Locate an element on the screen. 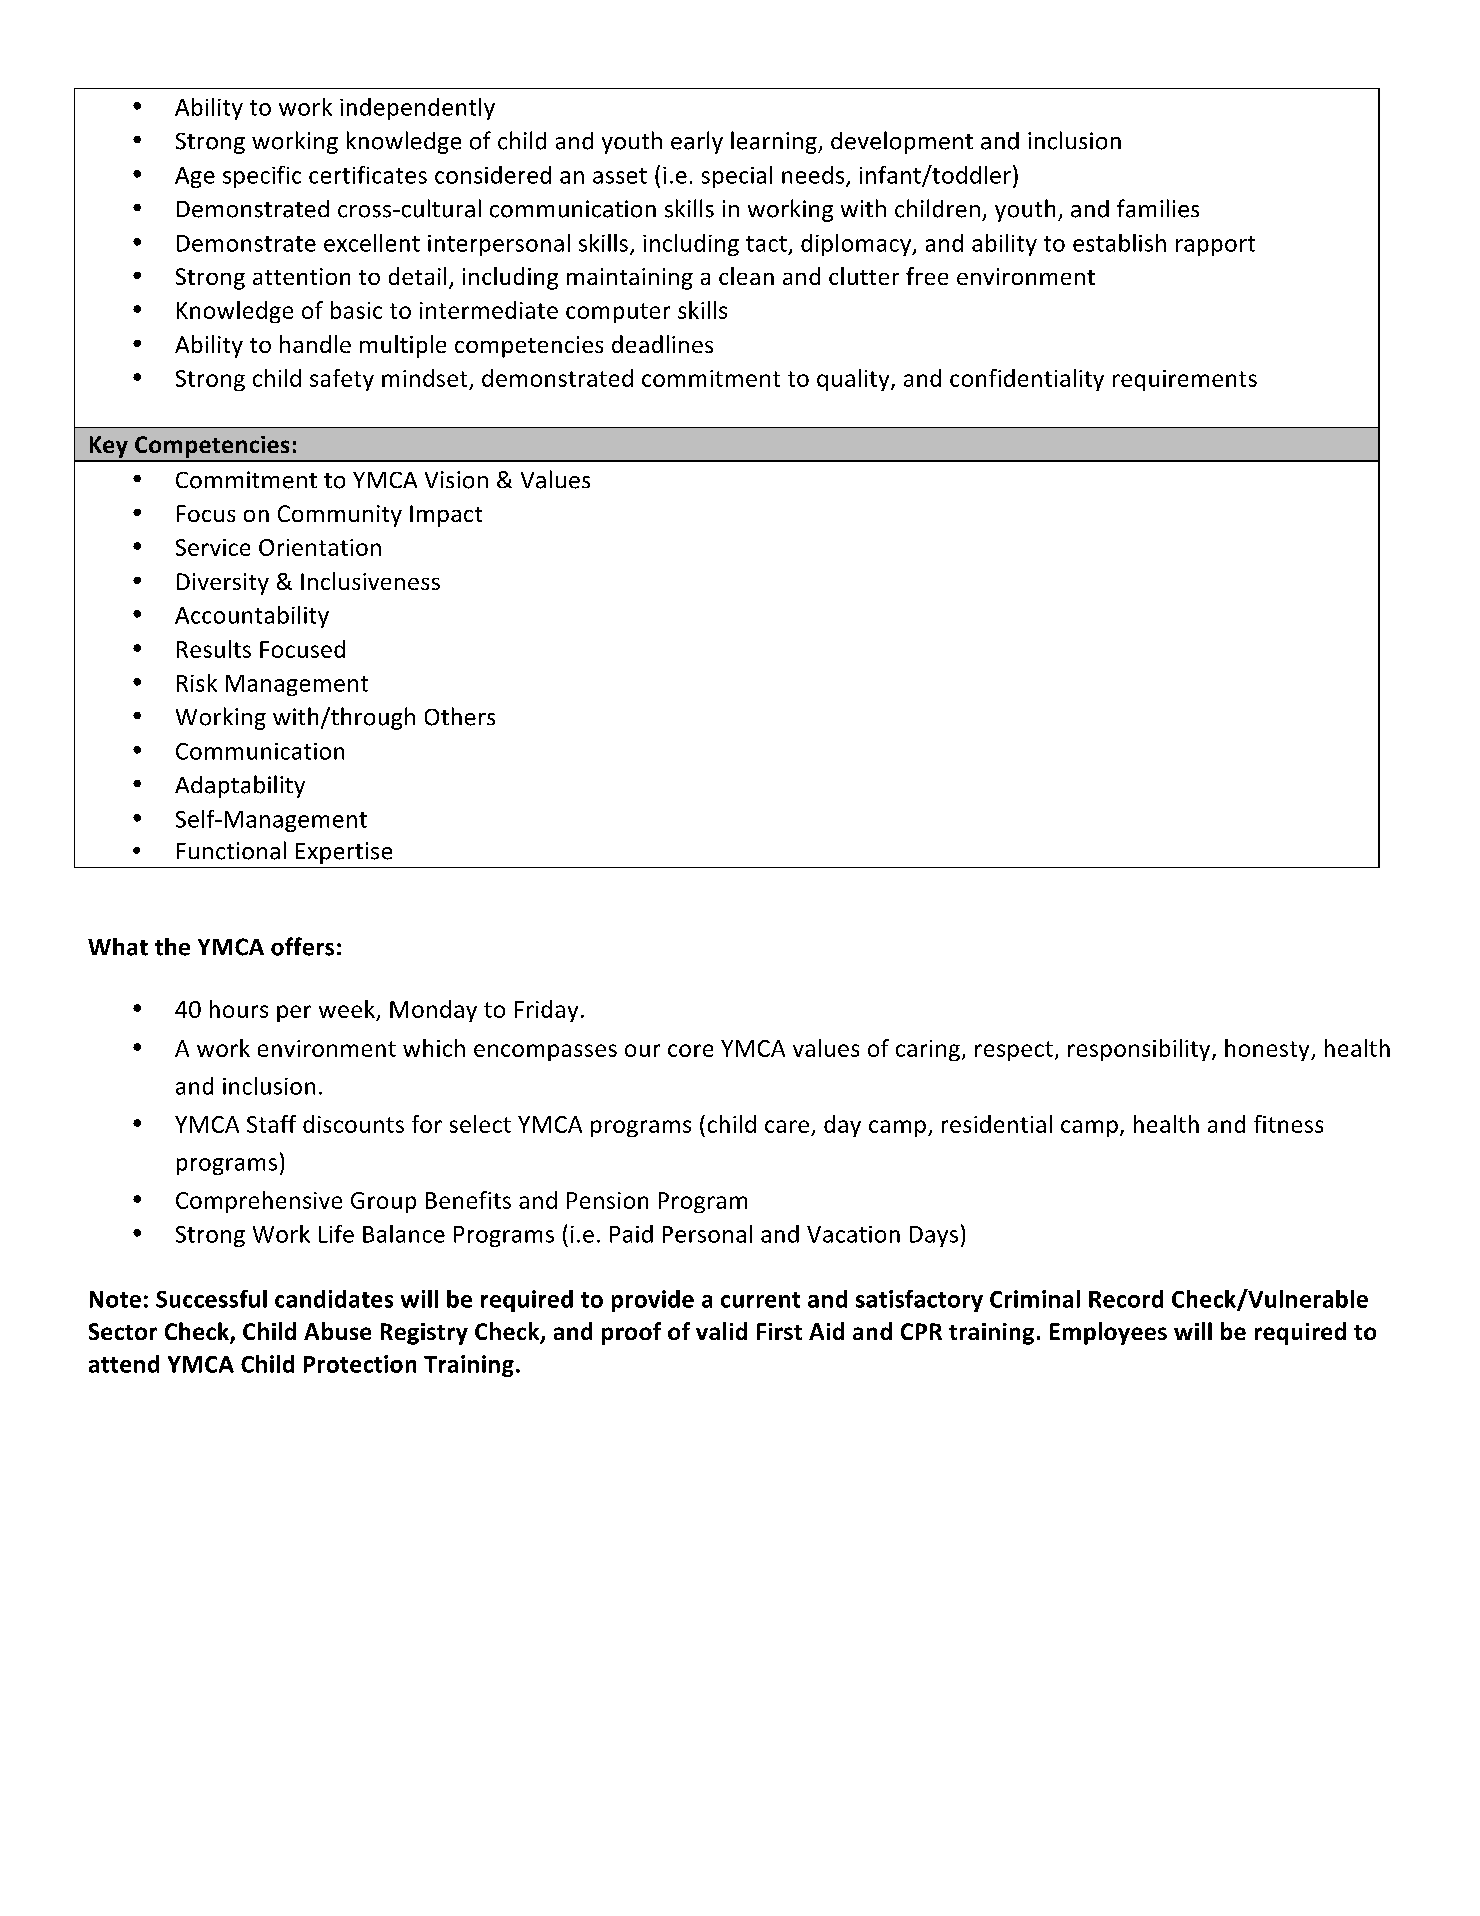 Image resolution: width=1480 pixels, height=1916 pixels. families is located at coordinates (1158, 208).
